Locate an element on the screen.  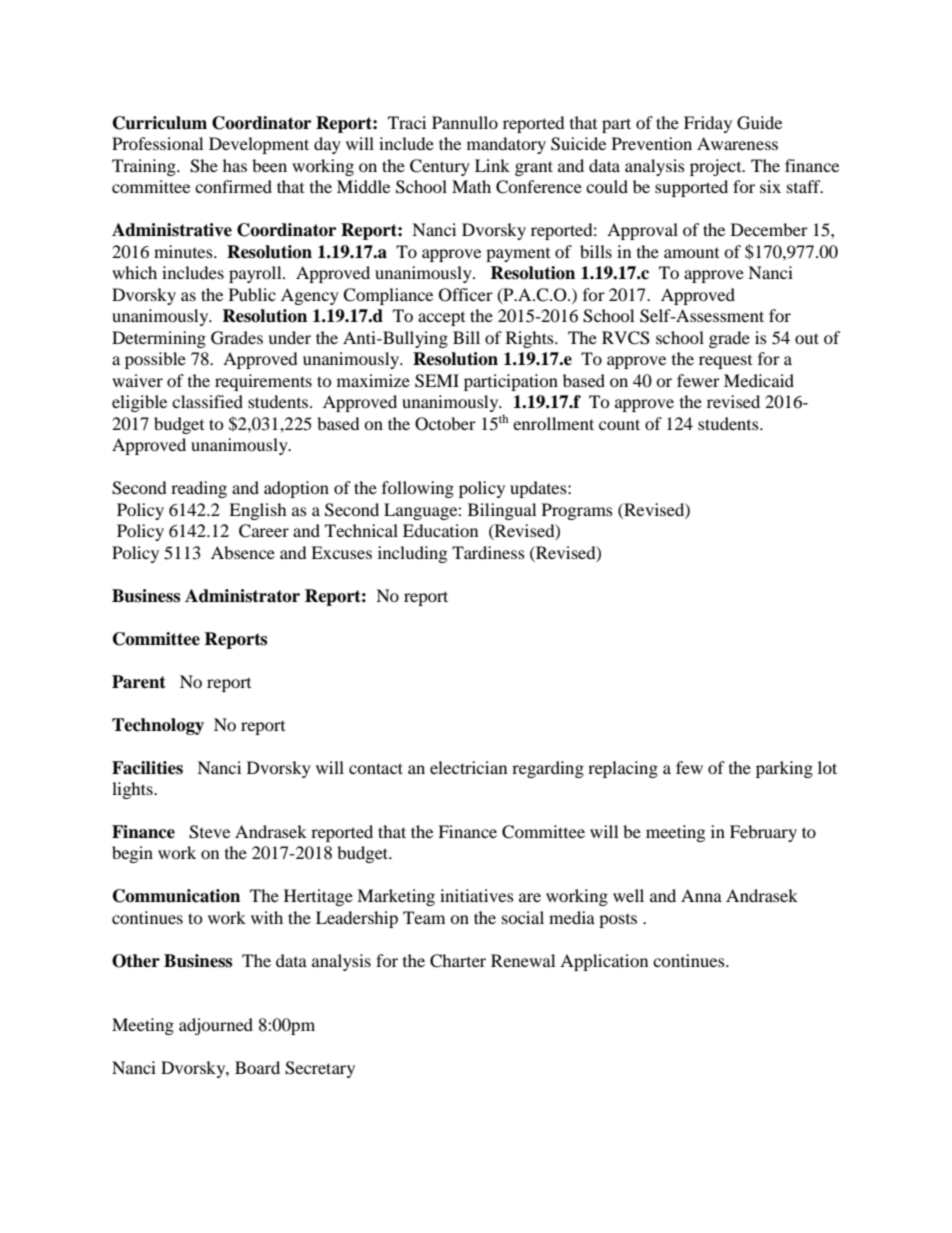
Steve is located at coordinates (209, 832).
